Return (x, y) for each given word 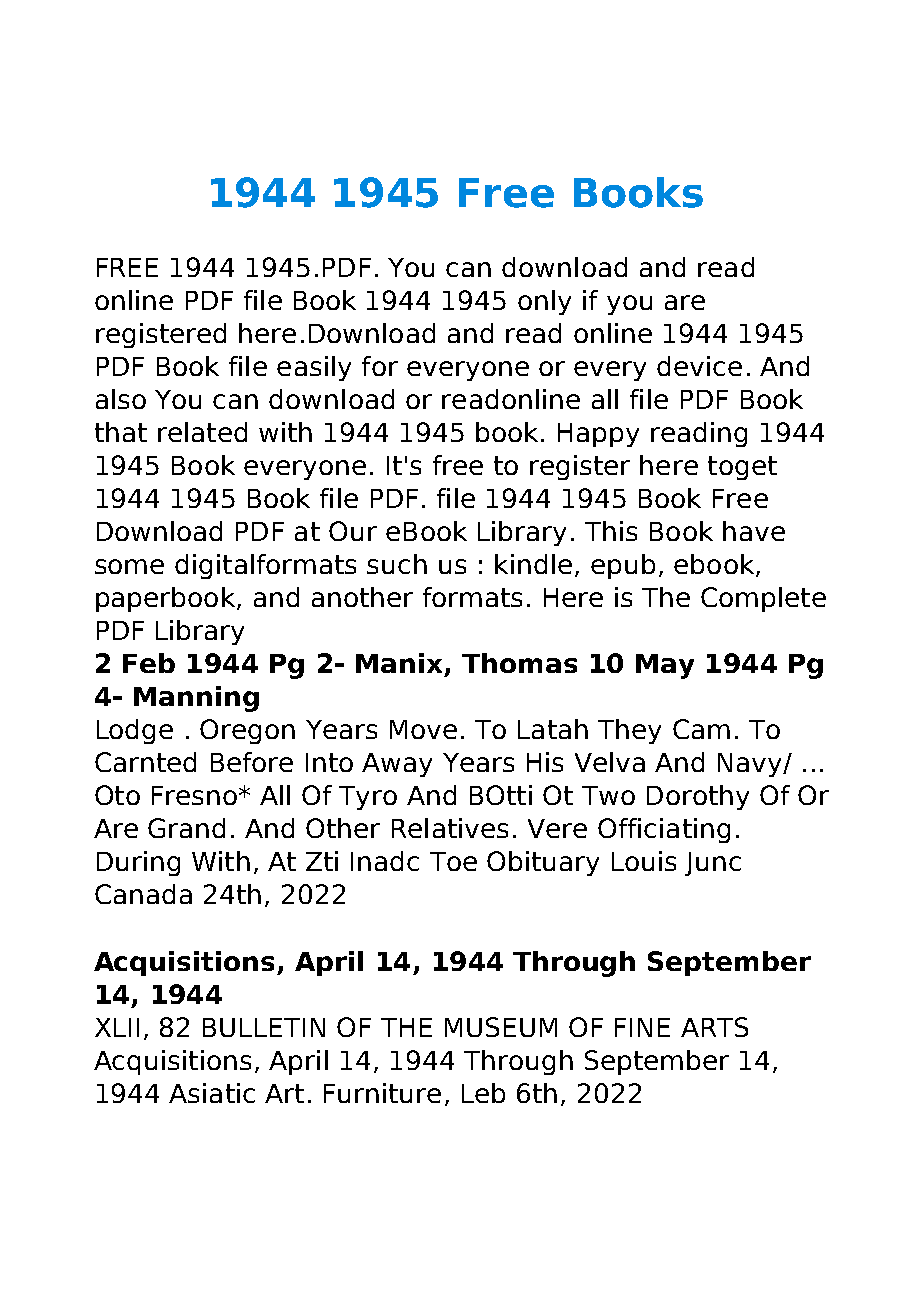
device (699, 366)
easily (314, 368)
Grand (186, 828)
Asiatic (212, 1093)
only (544, 302)
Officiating (664, 830)
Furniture (382, 1093)
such (397, 564)
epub (623, 566)
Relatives (450, 828)
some (129, 566)
